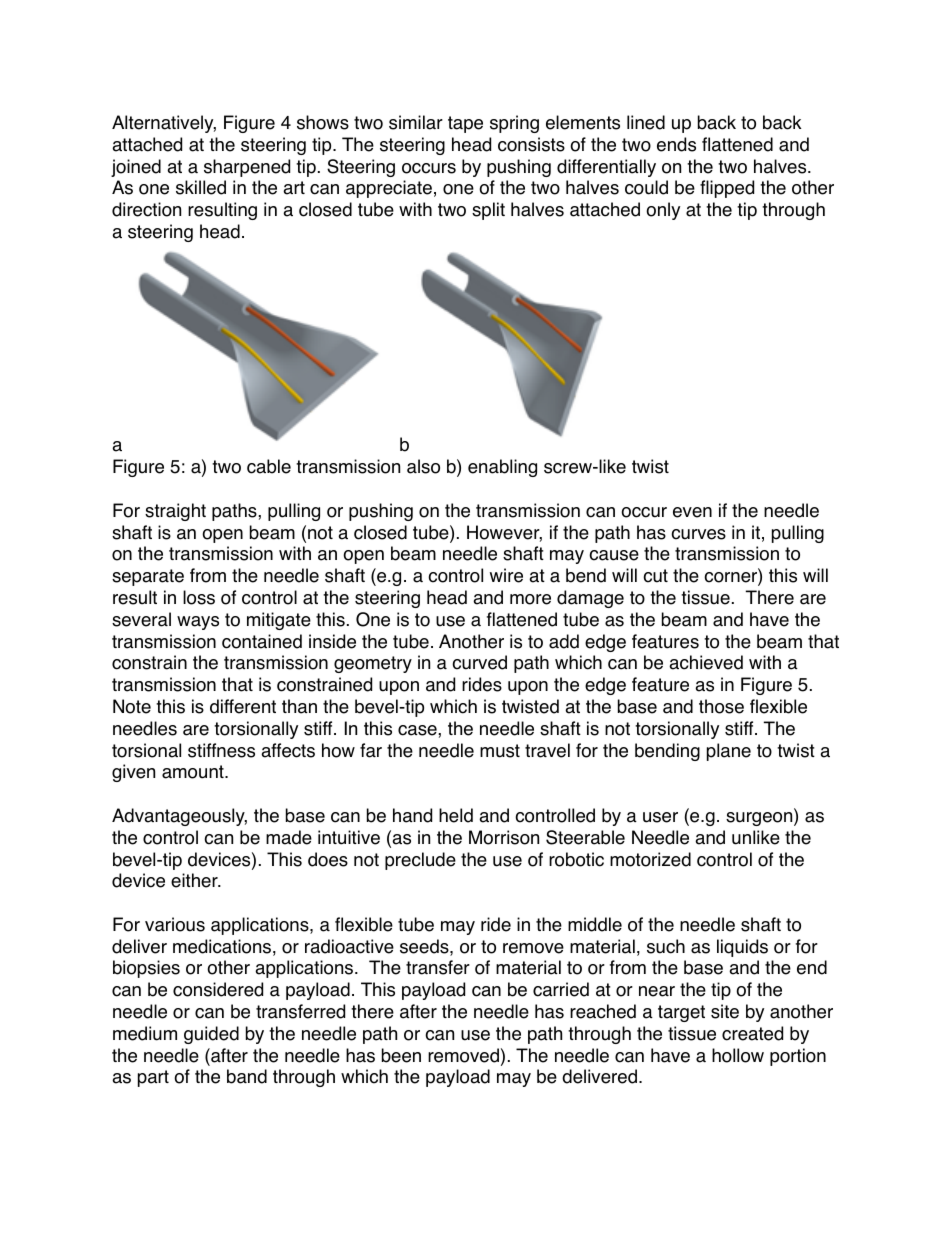 Image resolution: width=952 pixels, height=1233 pixels. I want to click on loss, so click(199, 597).
